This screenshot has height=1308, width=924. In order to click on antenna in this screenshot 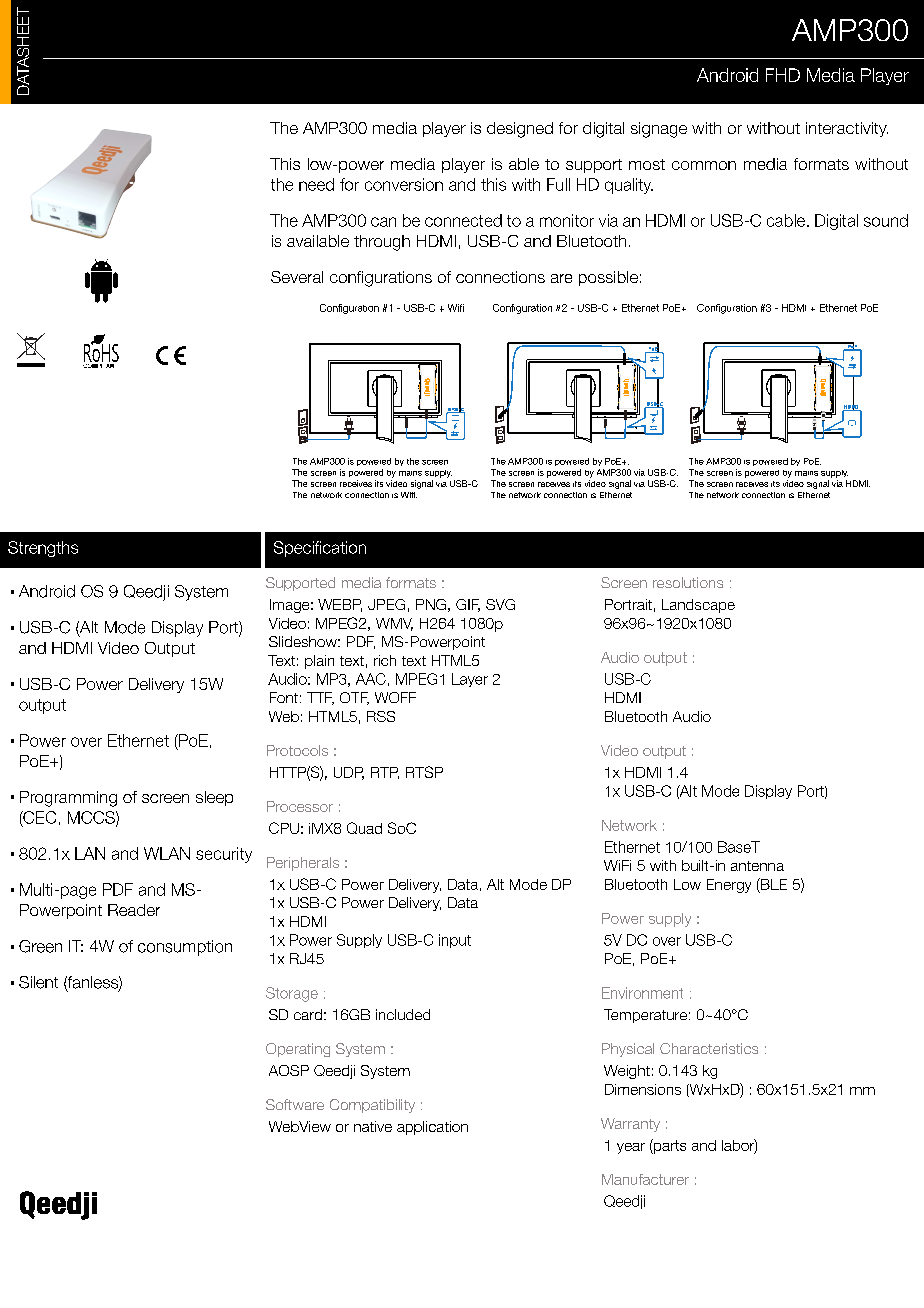, I will do `click(757, 866)`.
